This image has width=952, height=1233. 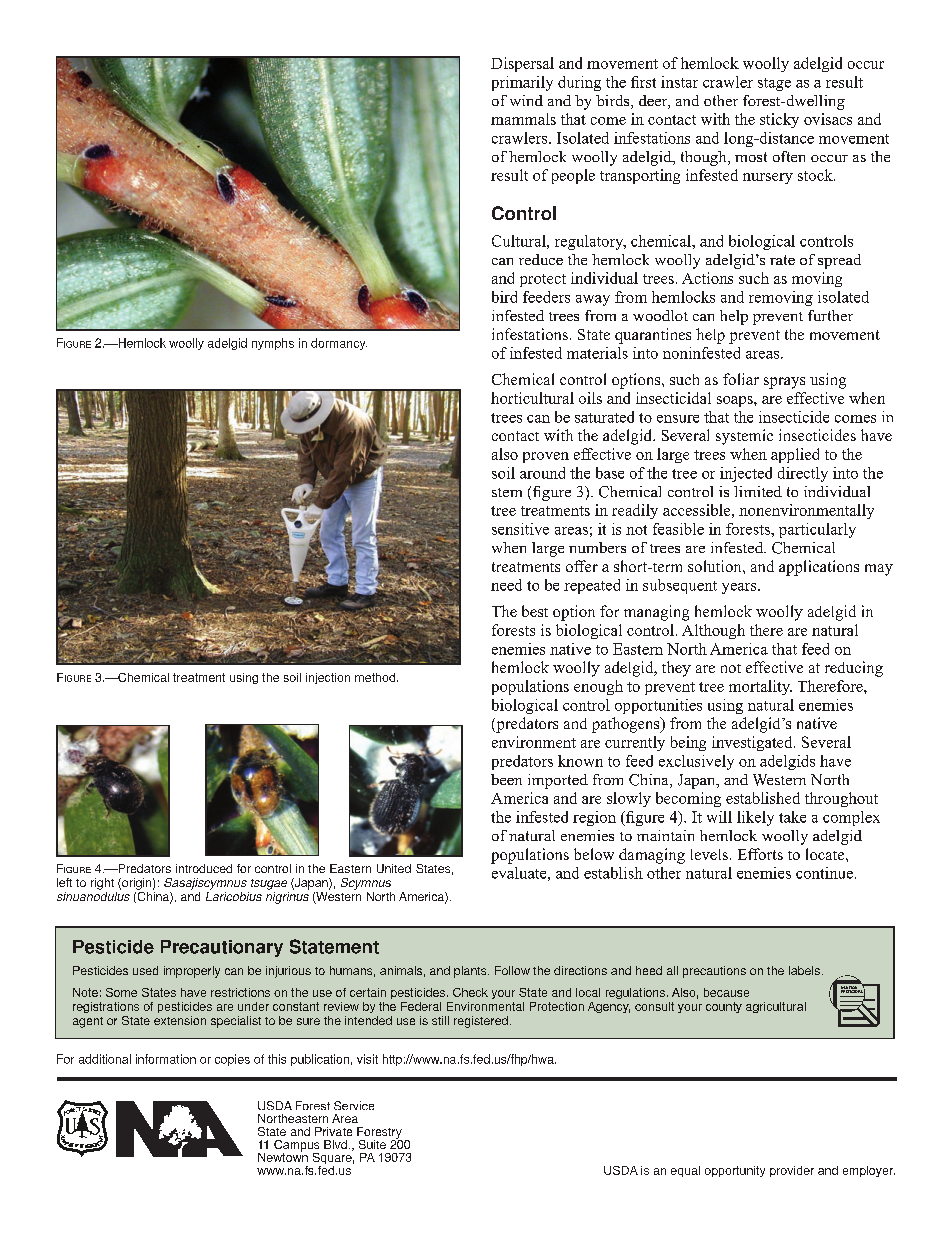 What do you see at coordinates (273, 344) in the image?
I see `nymphs` at bounding box center [273, 344].
